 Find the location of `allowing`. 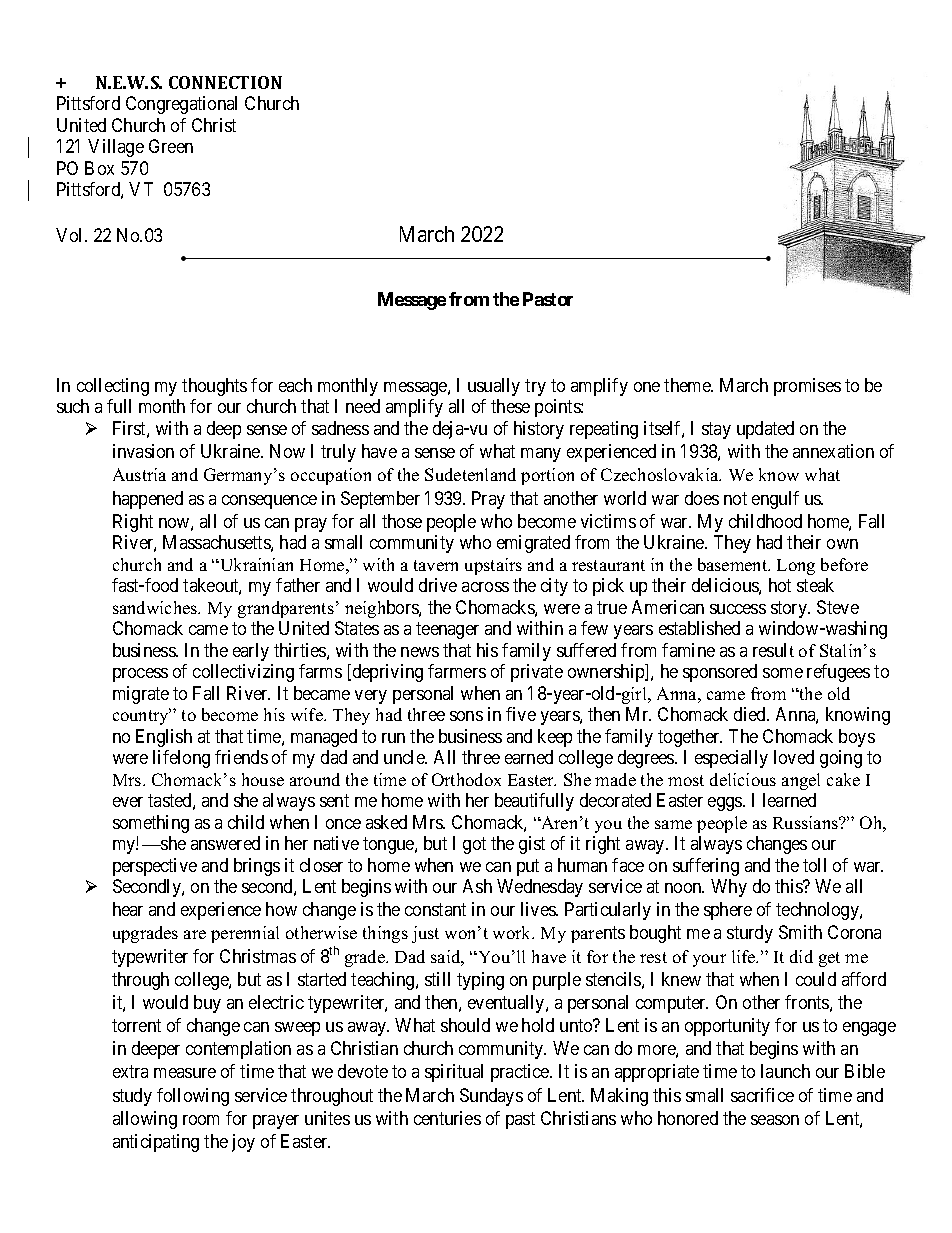

allowing is located at coordinates (145, 1120).
